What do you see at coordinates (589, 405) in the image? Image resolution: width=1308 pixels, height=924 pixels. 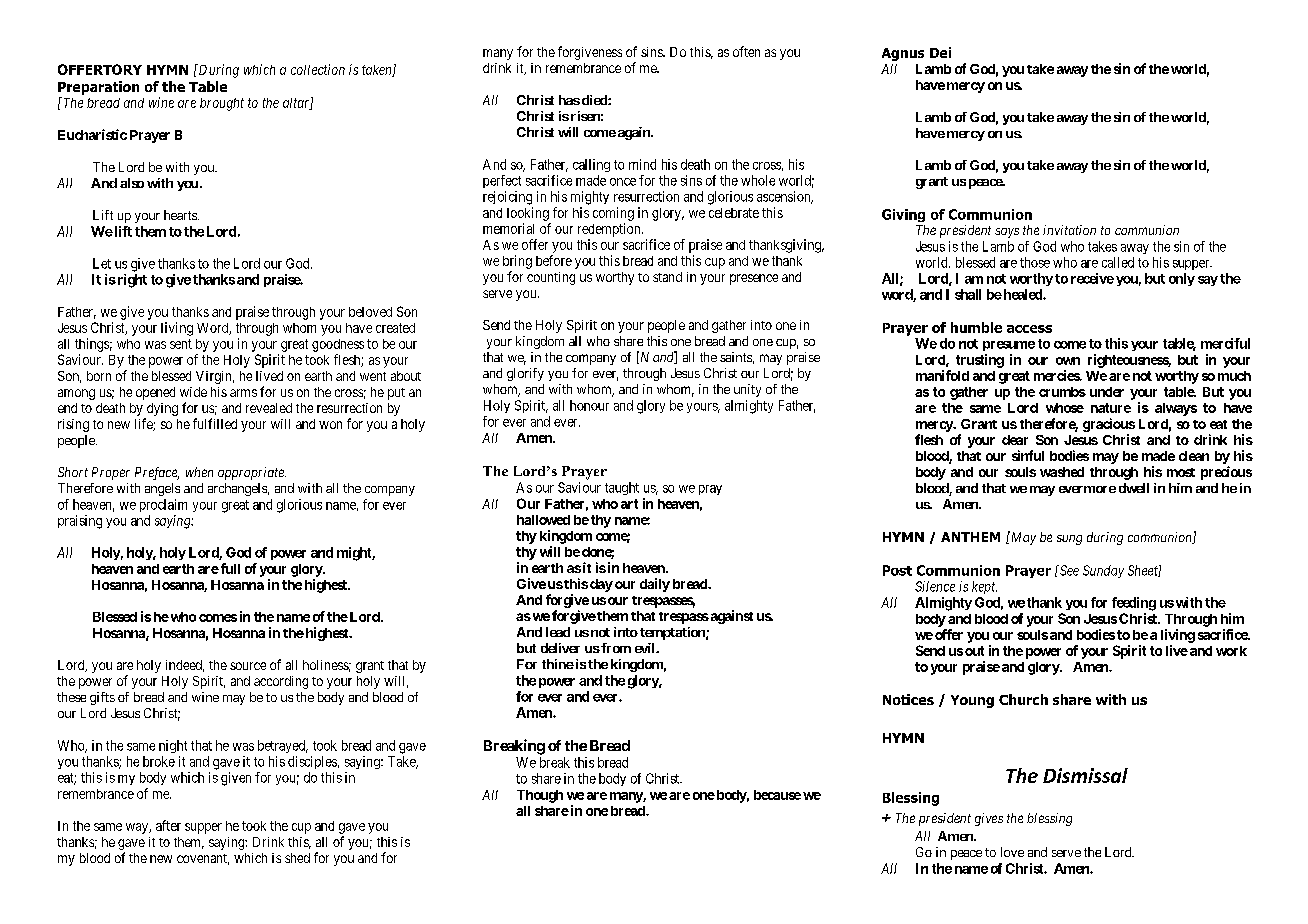 I see `honour` at bounding box center [589, 405].
